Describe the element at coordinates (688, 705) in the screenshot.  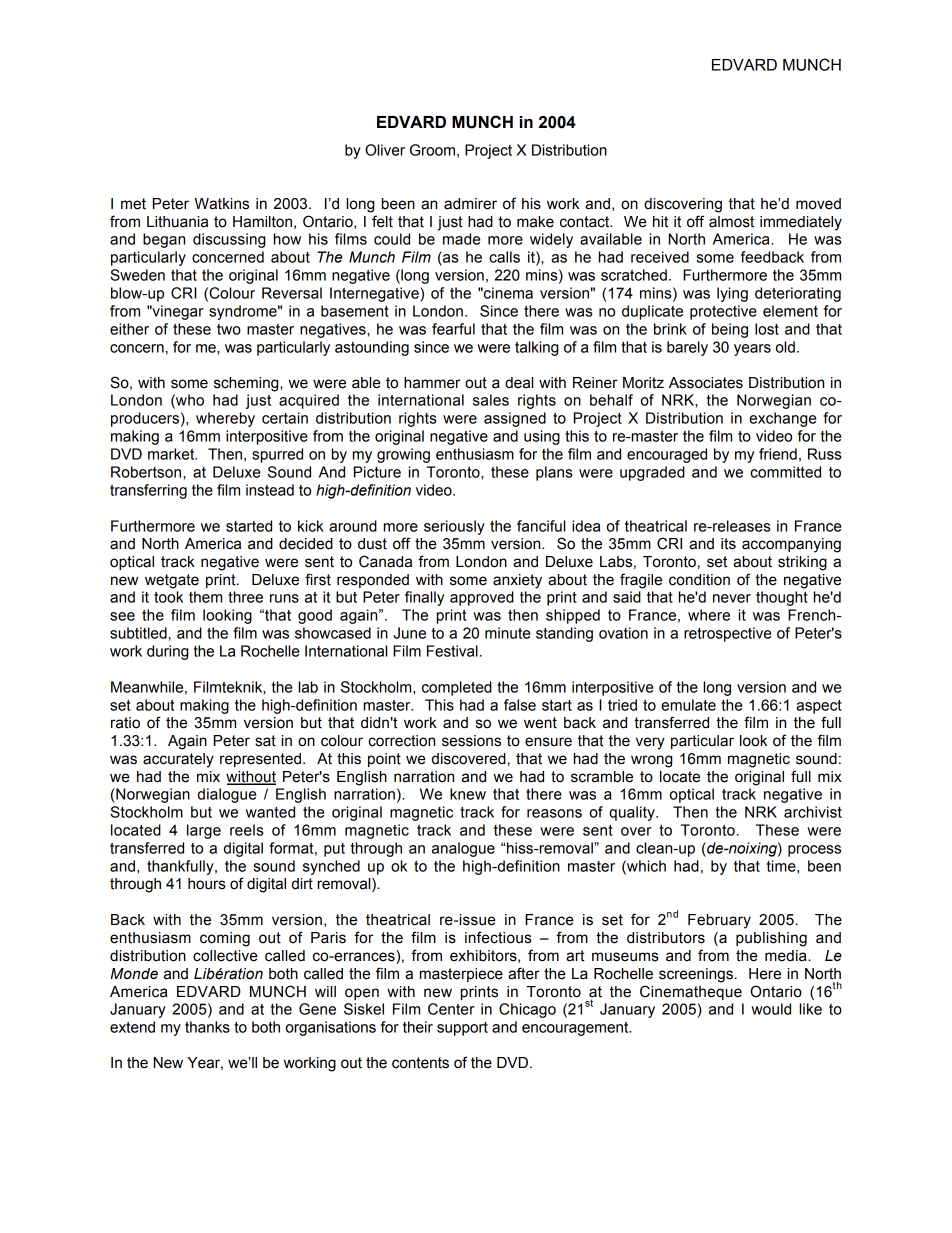
I see `emulate` at that location.
